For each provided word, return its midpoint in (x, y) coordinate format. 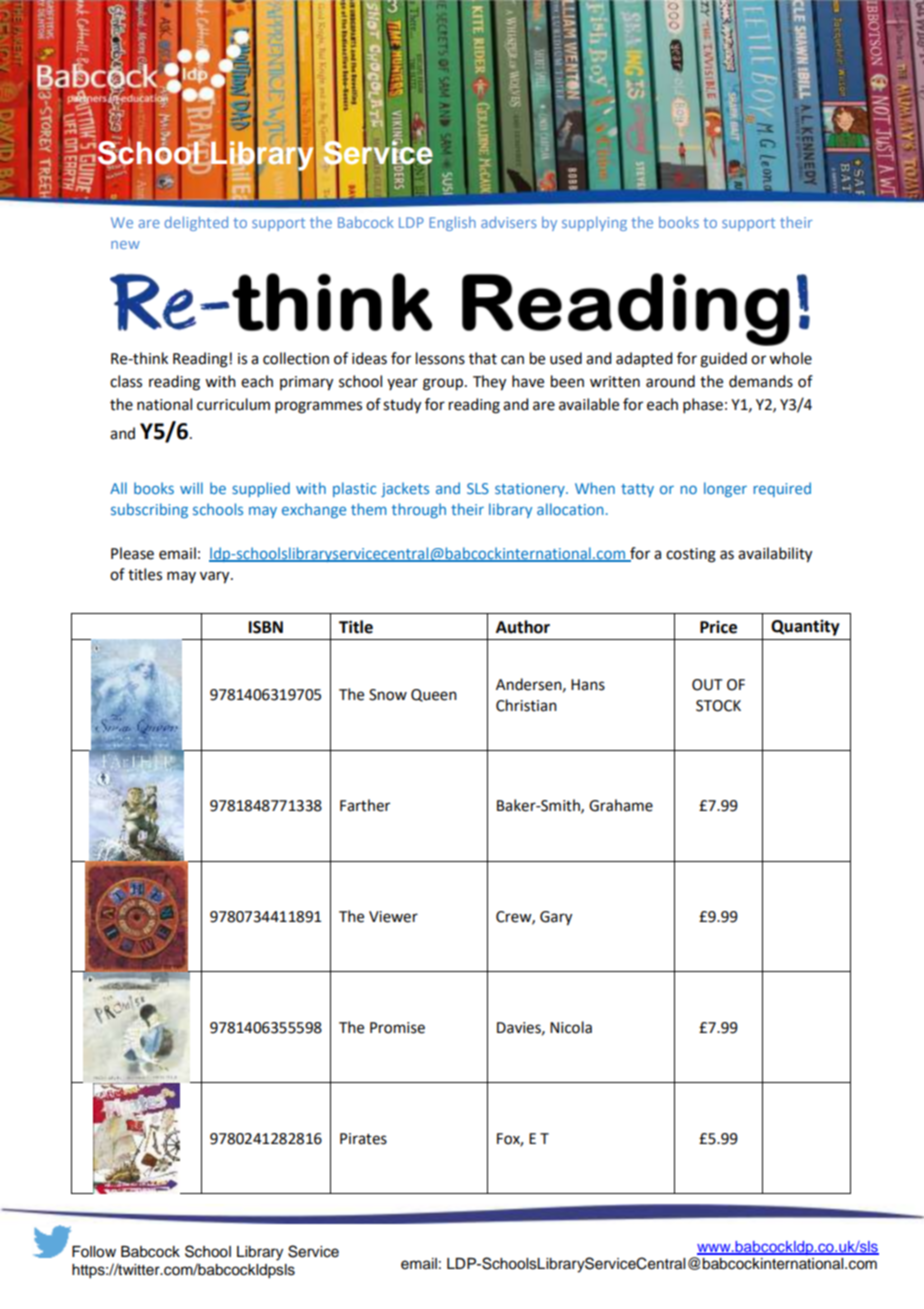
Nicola (571, 1027)
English (452, 223)
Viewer (393, 917)
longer (725, 489)
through (419, 510)
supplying (594, 223)
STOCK (718, 706)
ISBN (266, 627)
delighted (196, 223)
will (191, 488)
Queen (434, 695)
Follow (94, 1252)
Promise (397, 1028)
